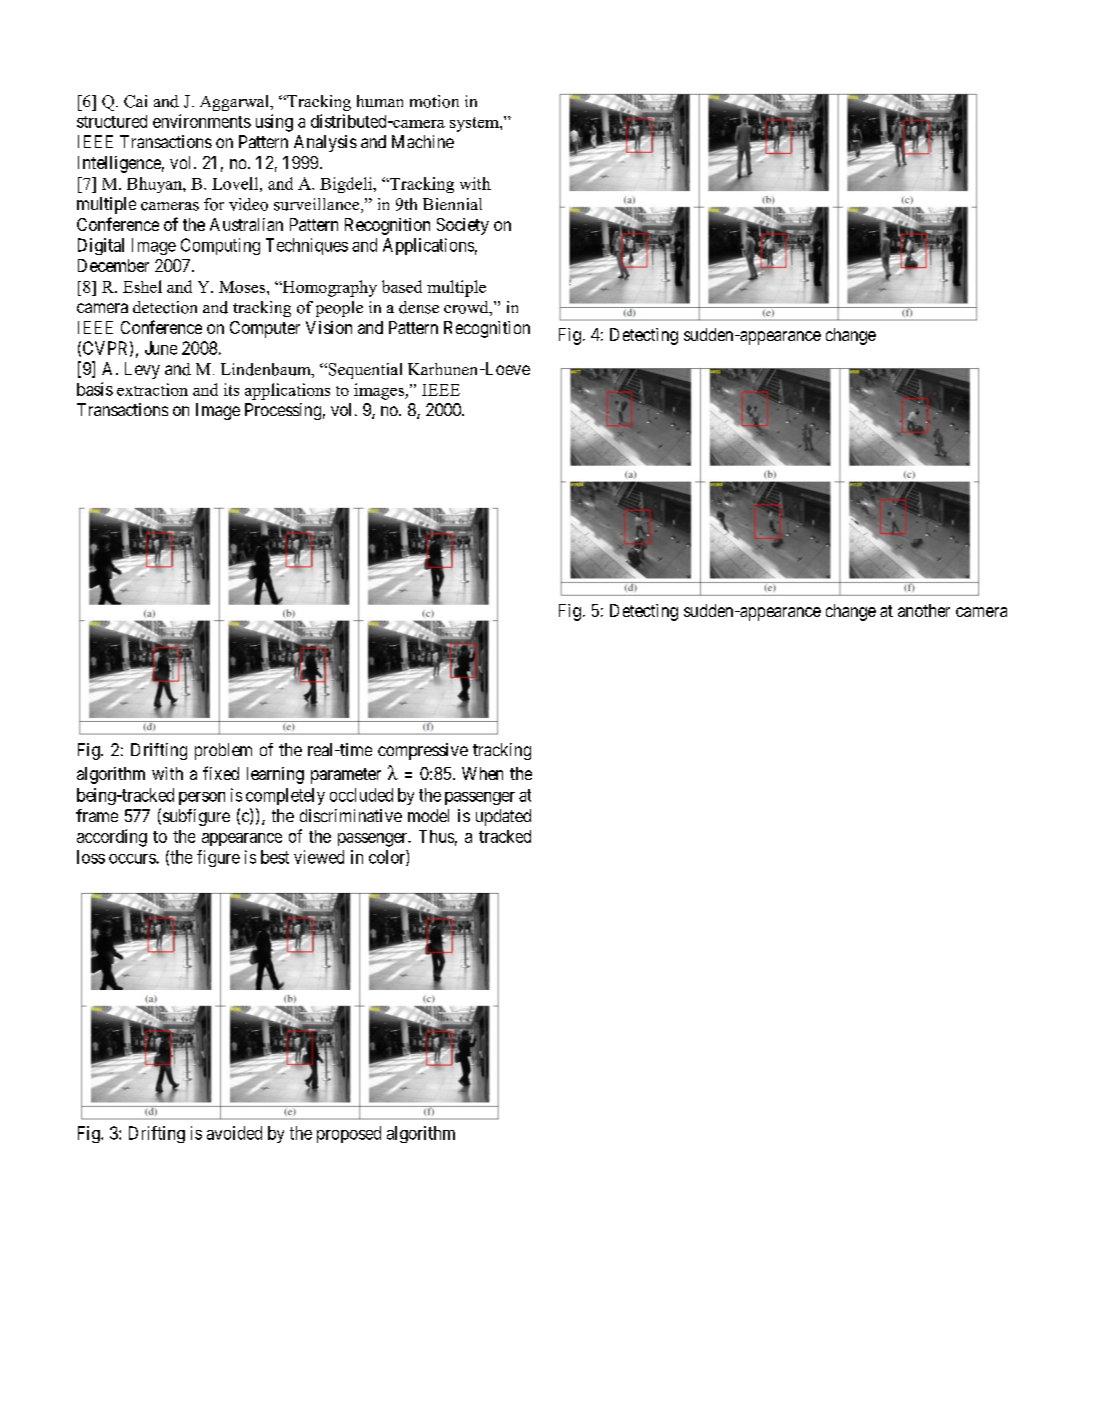  Describe the element at coordinates (223, 751) in the page. I see `problem` at that location.
